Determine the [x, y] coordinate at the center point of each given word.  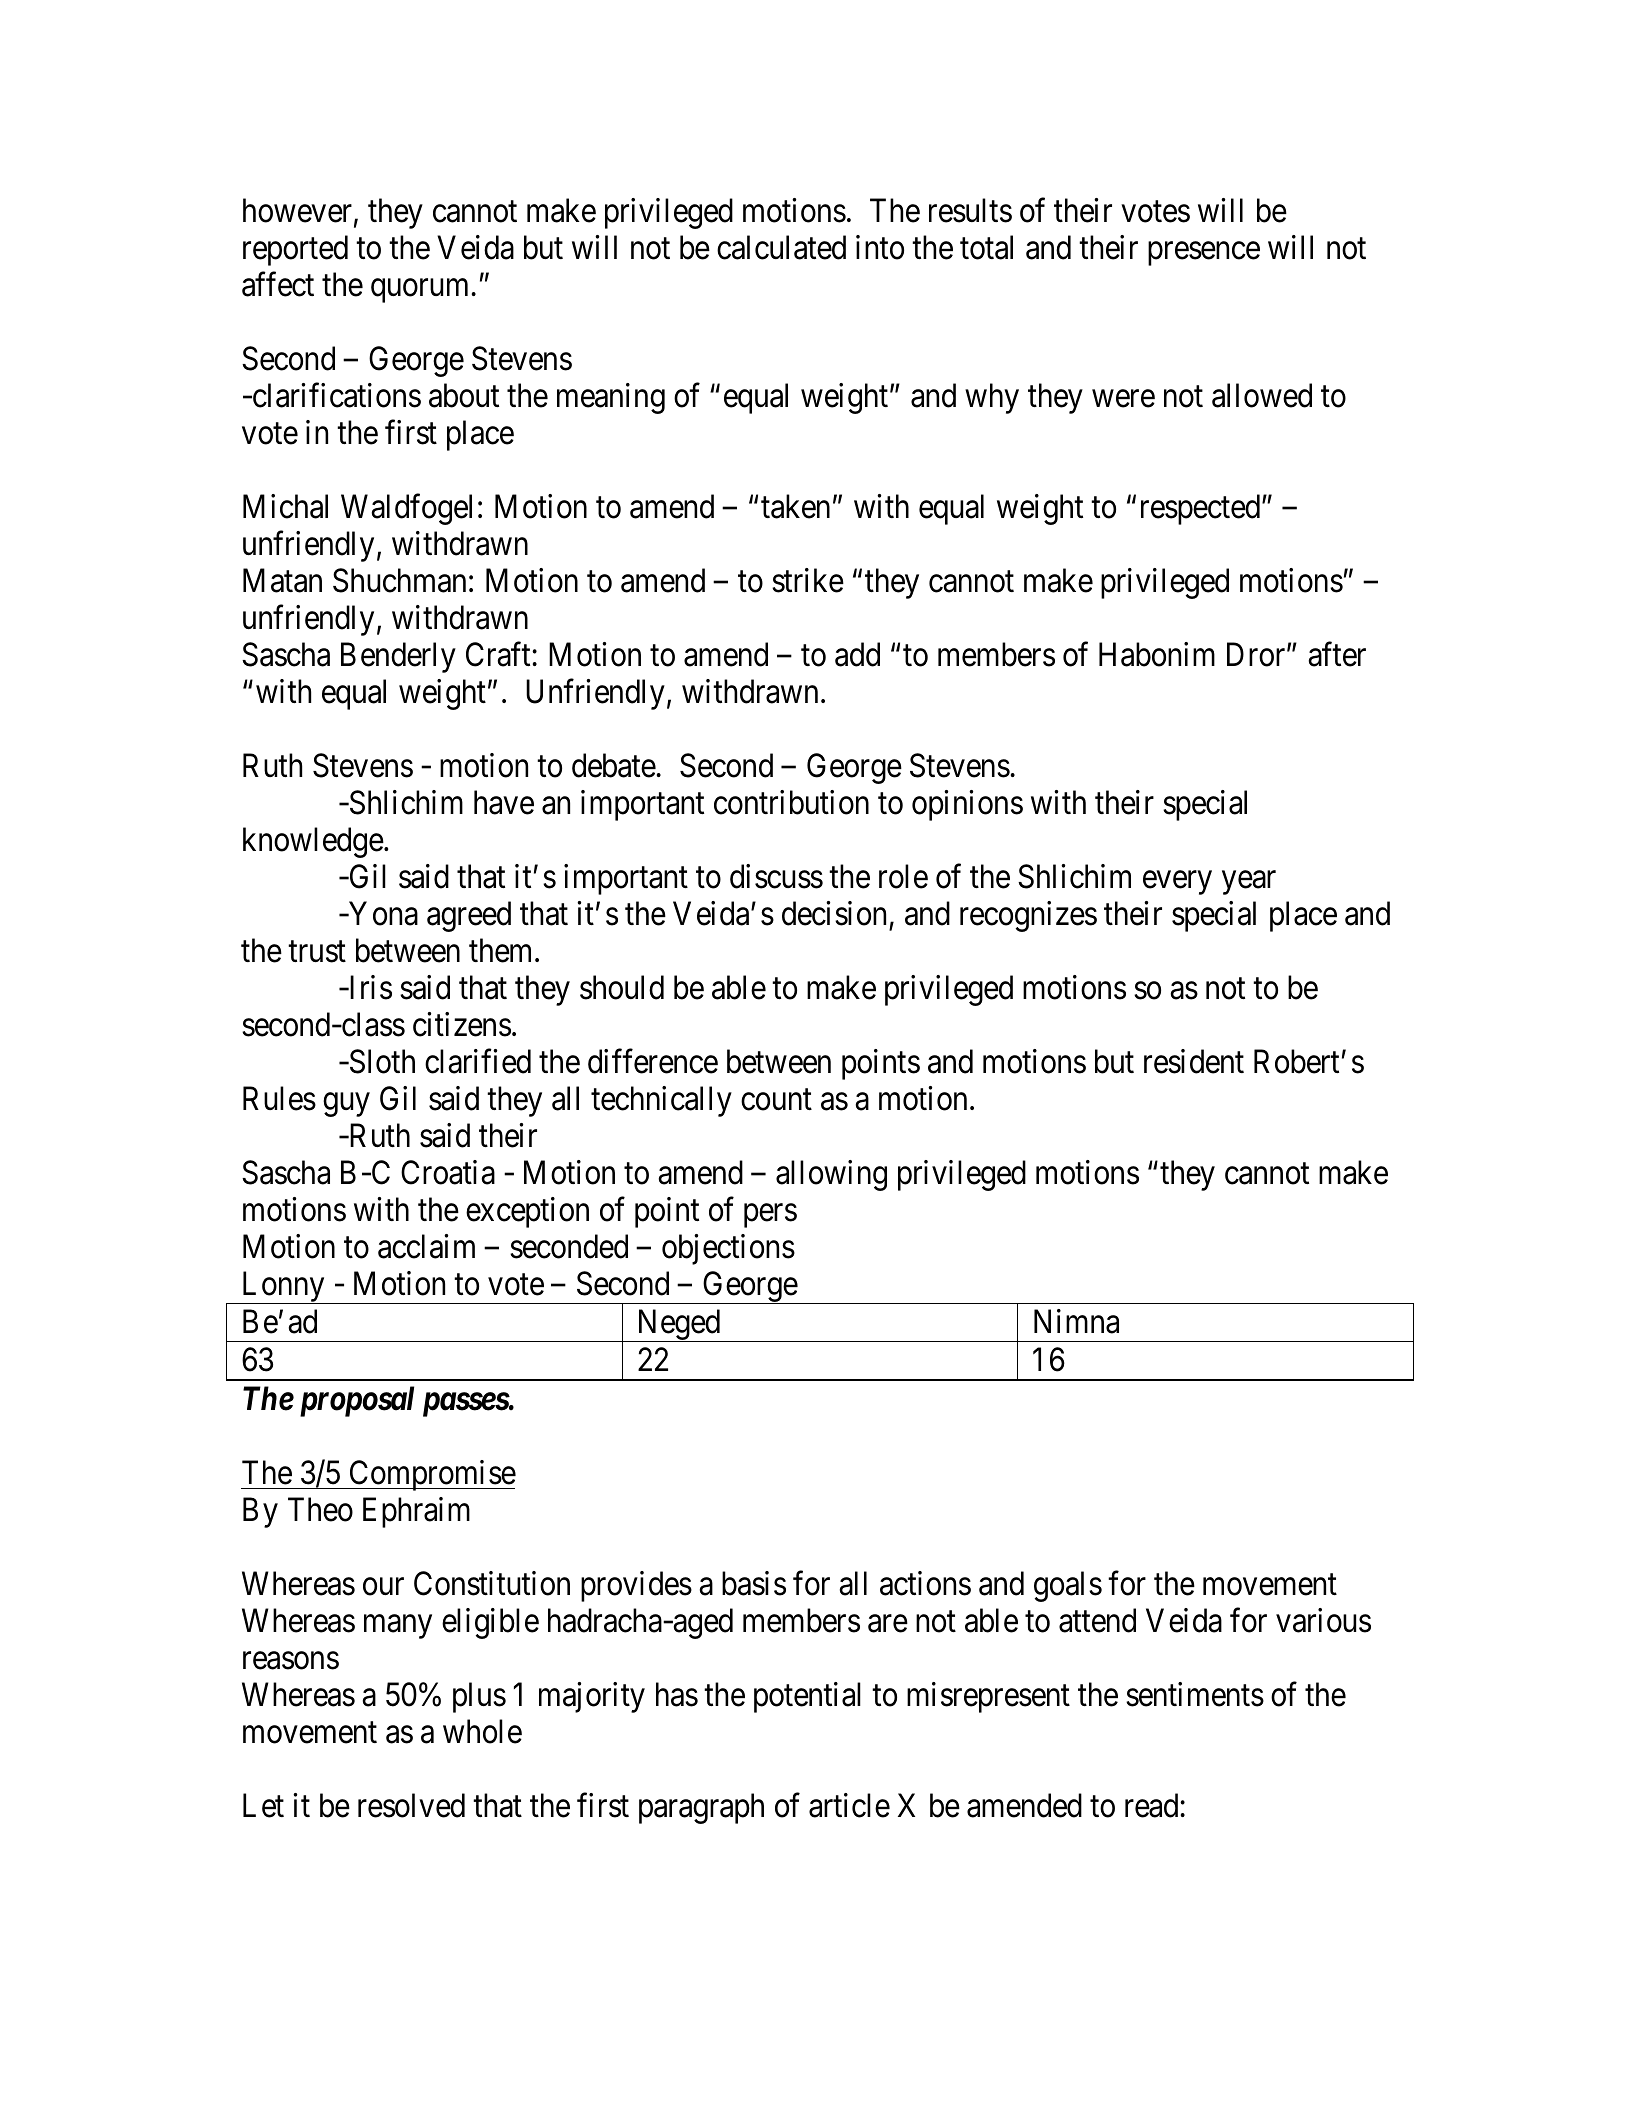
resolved [411, 1805]
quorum [419, 291]
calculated [781, 247]
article [849, 1805]
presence [1204, 254]
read [1153, 1805]
